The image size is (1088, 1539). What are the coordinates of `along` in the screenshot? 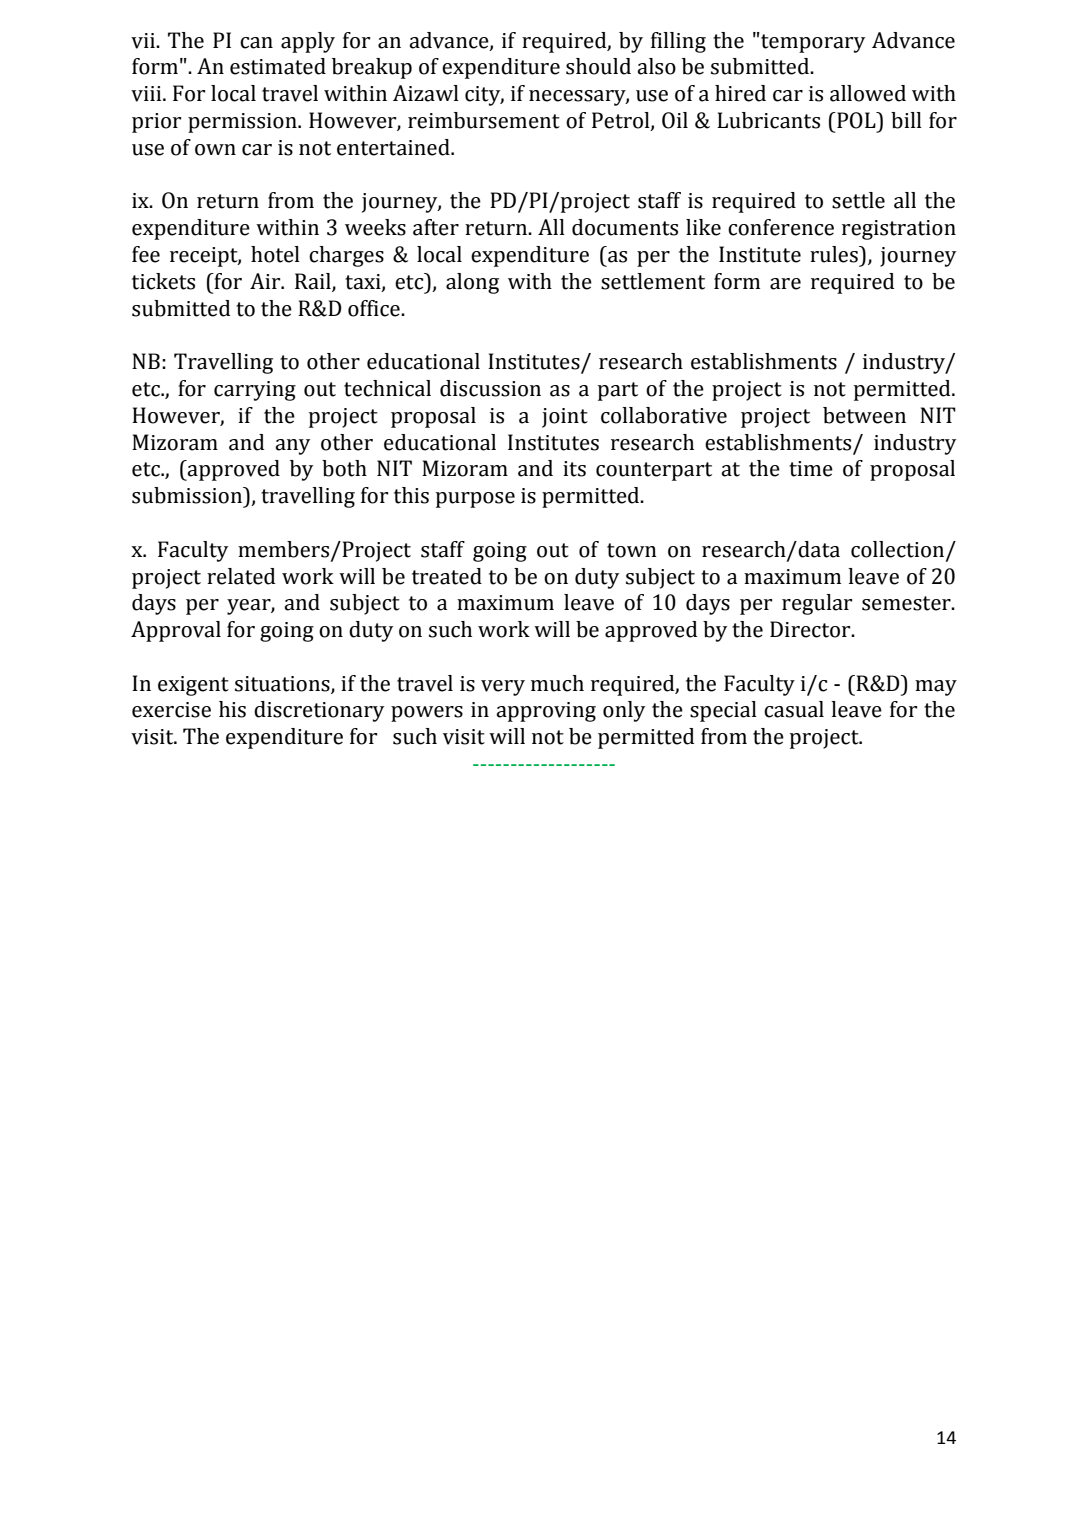 It's located at (472, 283).
